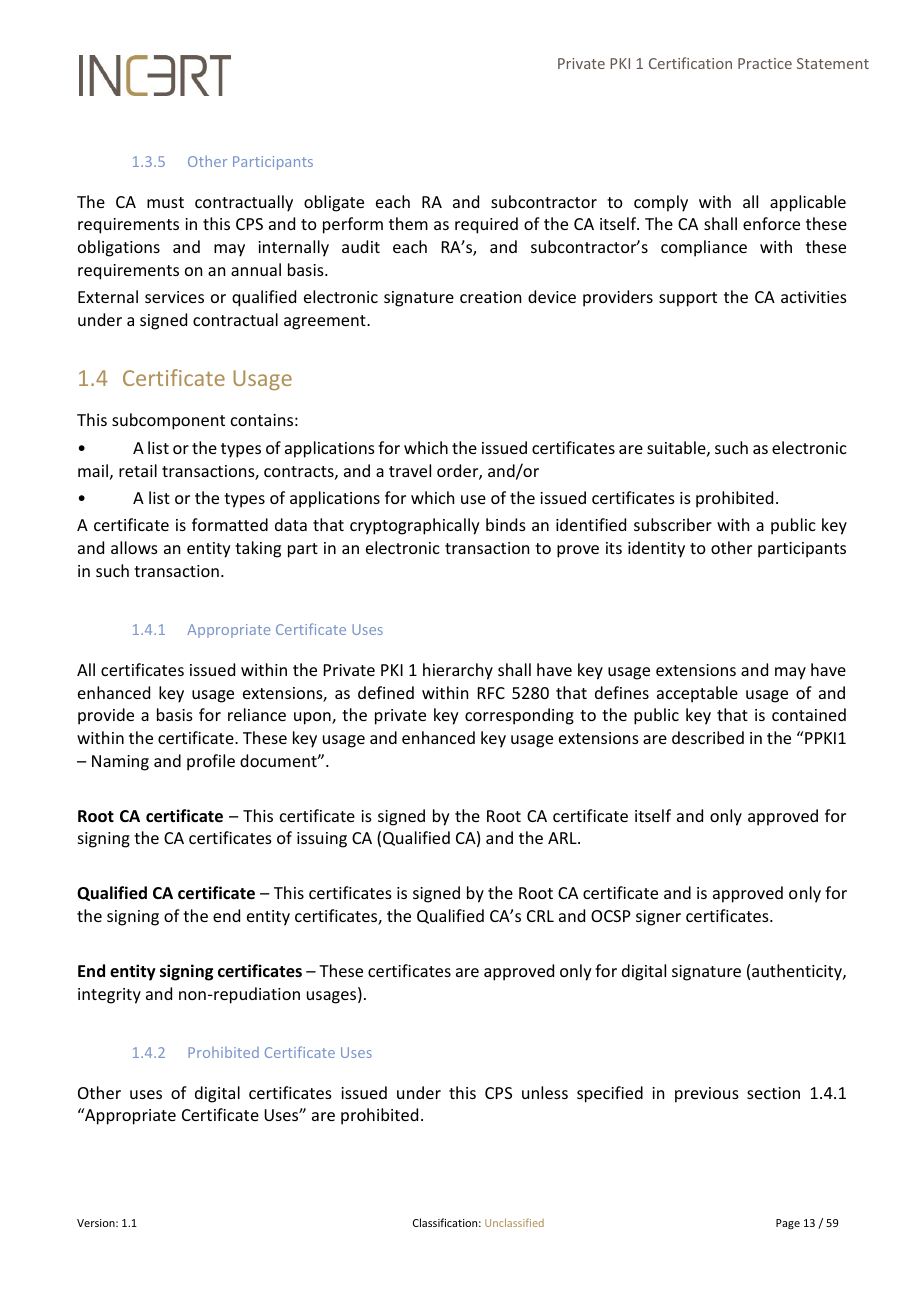  What do you see at coordinates (257, 714) in the screenshot?
I see `reliance` at bounding box center [257, 714].
